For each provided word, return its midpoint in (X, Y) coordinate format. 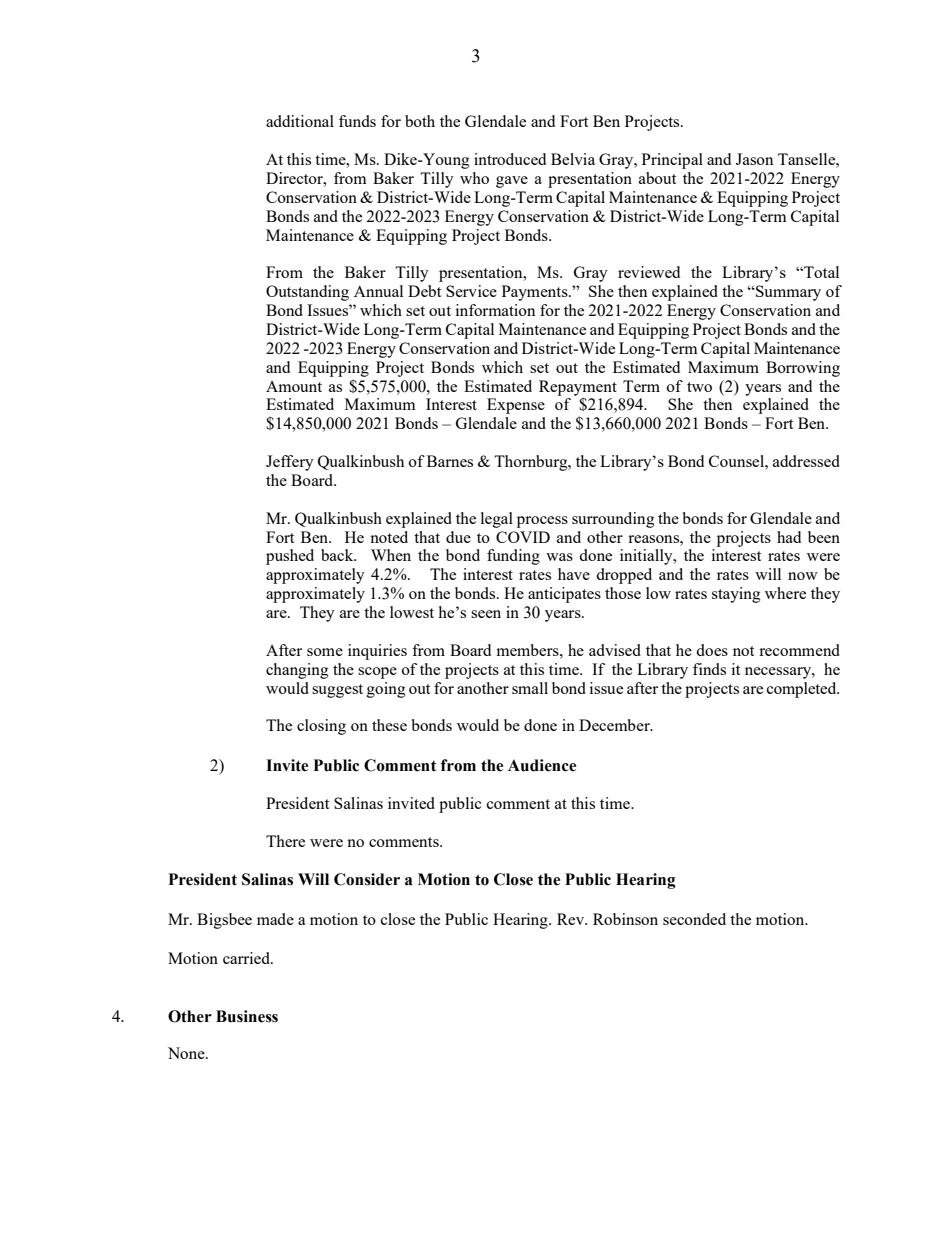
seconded (694, 919)
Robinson (625, 919)
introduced (510, 159)
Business (247, 1016)
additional (300, 121)
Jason (754, 159)
